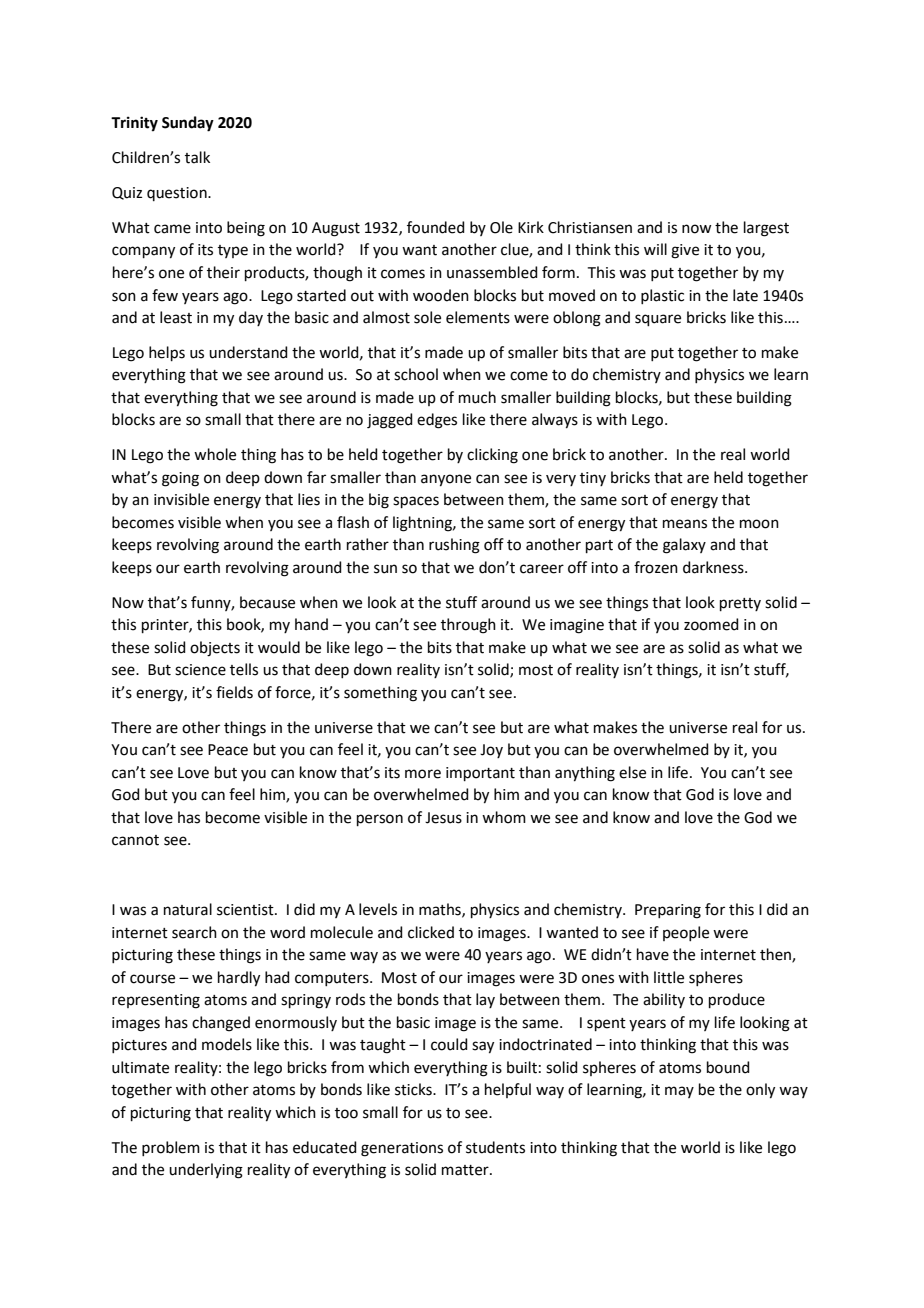 This screenshot has width=924, height=1308. What do you see at coordinates (436, 227) in the screenshot?
I see `founded` at bounding box center [436, 227].
